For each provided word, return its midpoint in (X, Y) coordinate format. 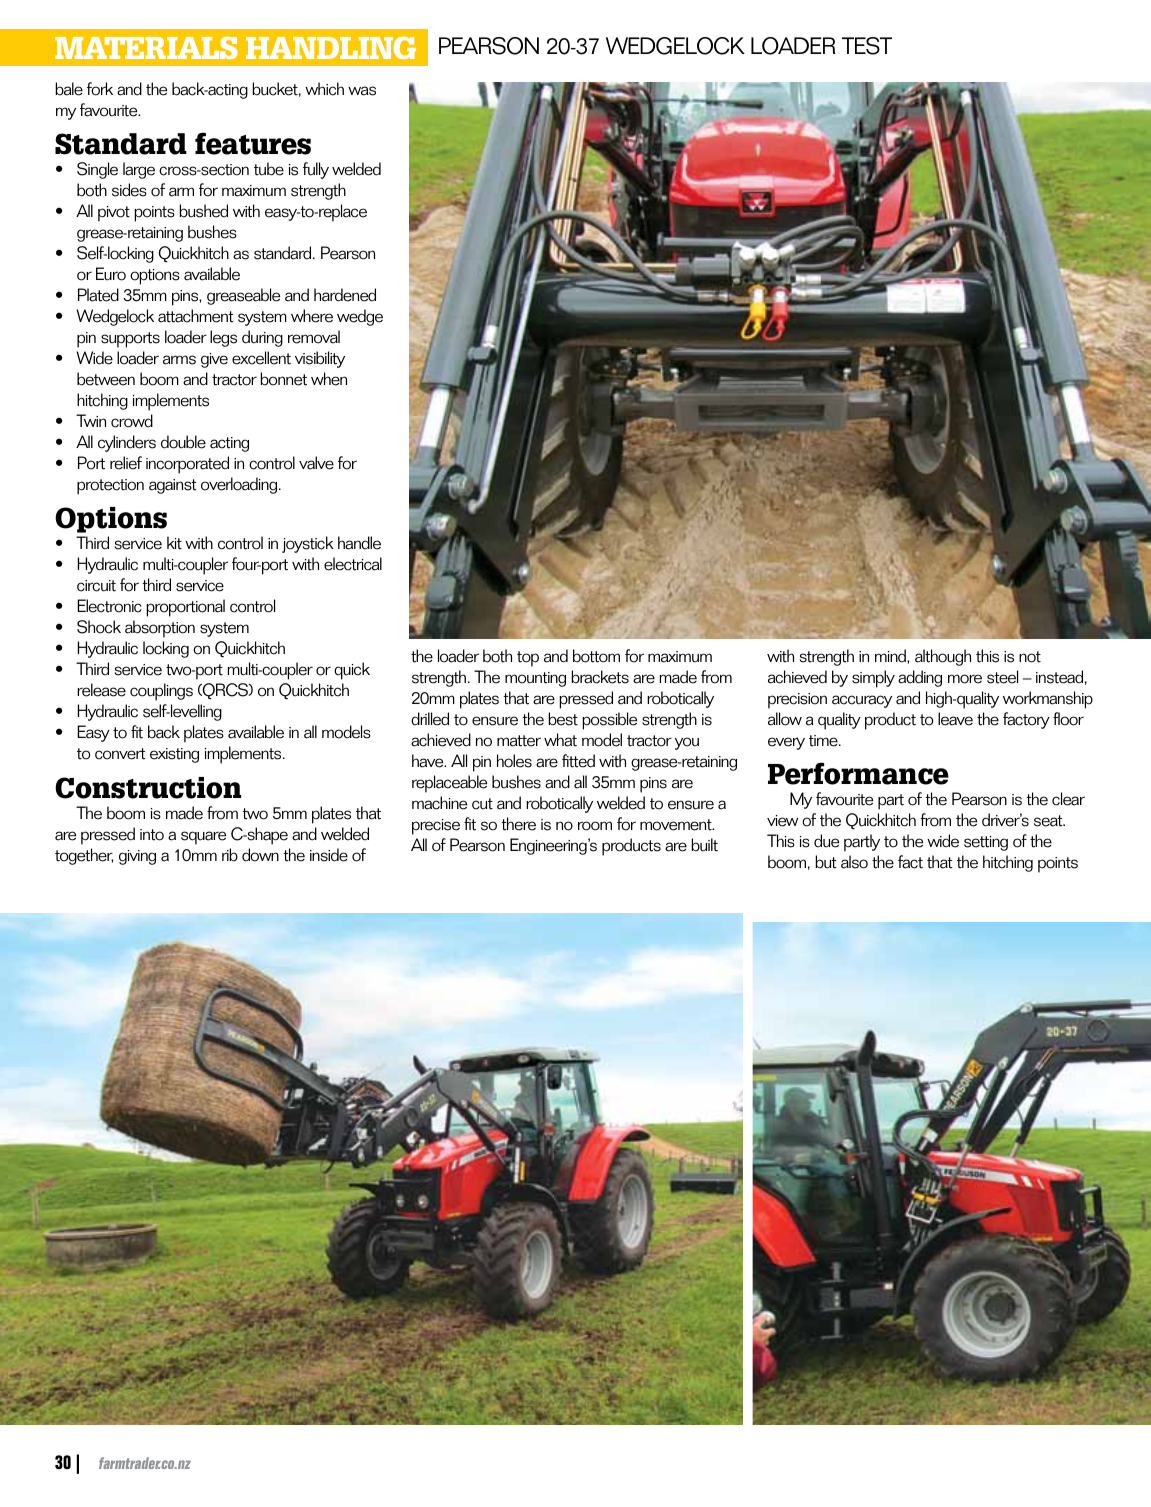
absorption (160, 629)
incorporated (187, 465)
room (595, 826)
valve (316, 463)
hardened (345, 295)
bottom (596, 656)
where (312, 316)
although (943, 657)
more (965, 679)
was (362, 91)
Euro (111, 274)
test (867, 46)
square (203, 838)
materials (146, 47)
